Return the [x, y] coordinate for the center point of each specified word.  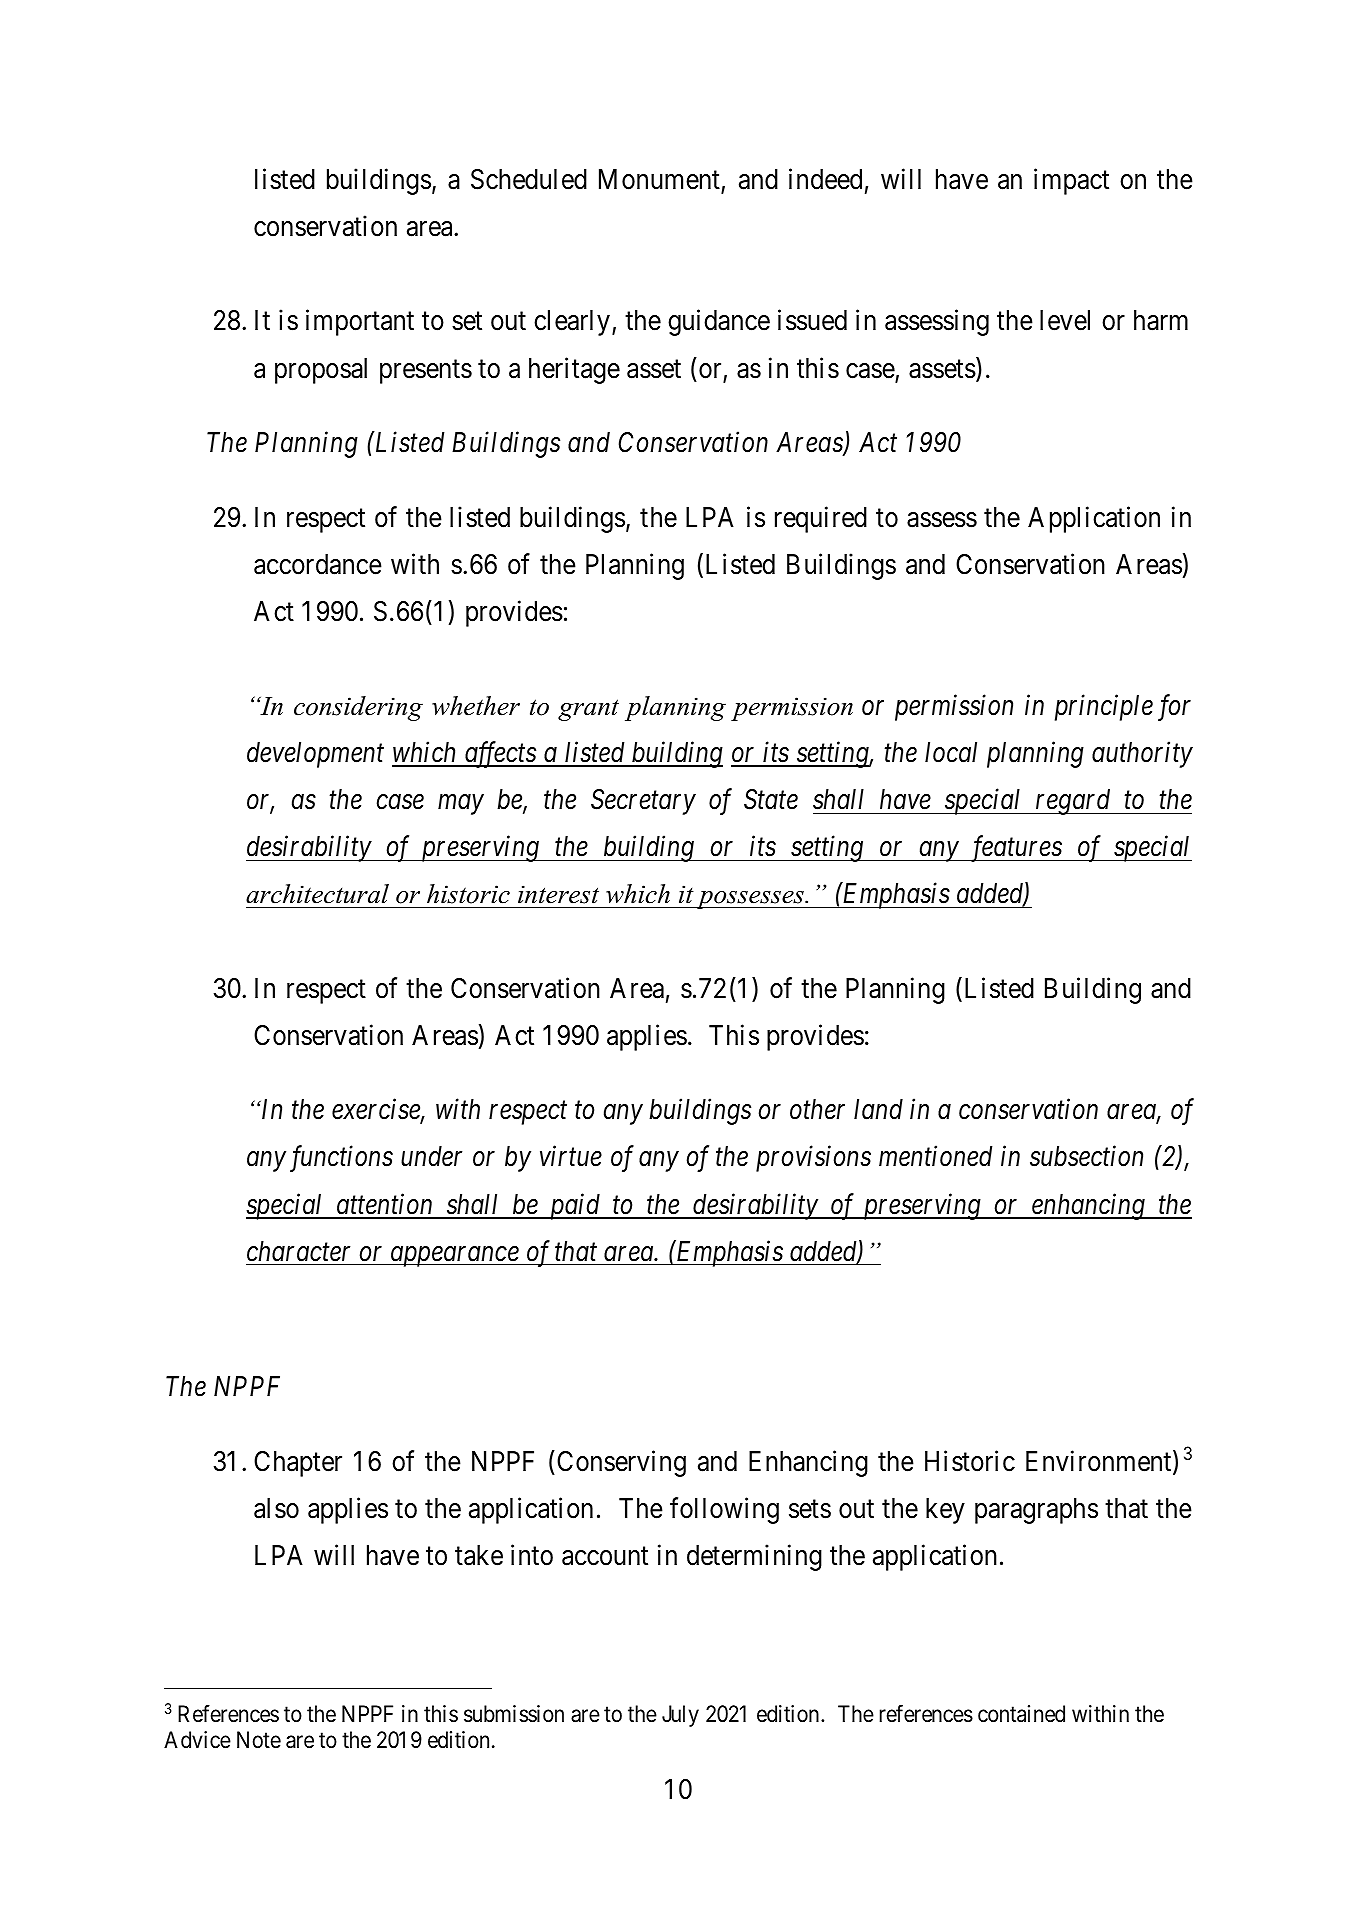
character [298, 1251]
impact [1071, 181]
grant [588, 710]
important [360, 323]
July [680, 1716]
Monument [659, 179]
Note [259, 1740]
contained [1021, 1714]
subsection [1086, 1156]
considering [358, 708]
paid [574, 1206]
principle [1104, 707]
